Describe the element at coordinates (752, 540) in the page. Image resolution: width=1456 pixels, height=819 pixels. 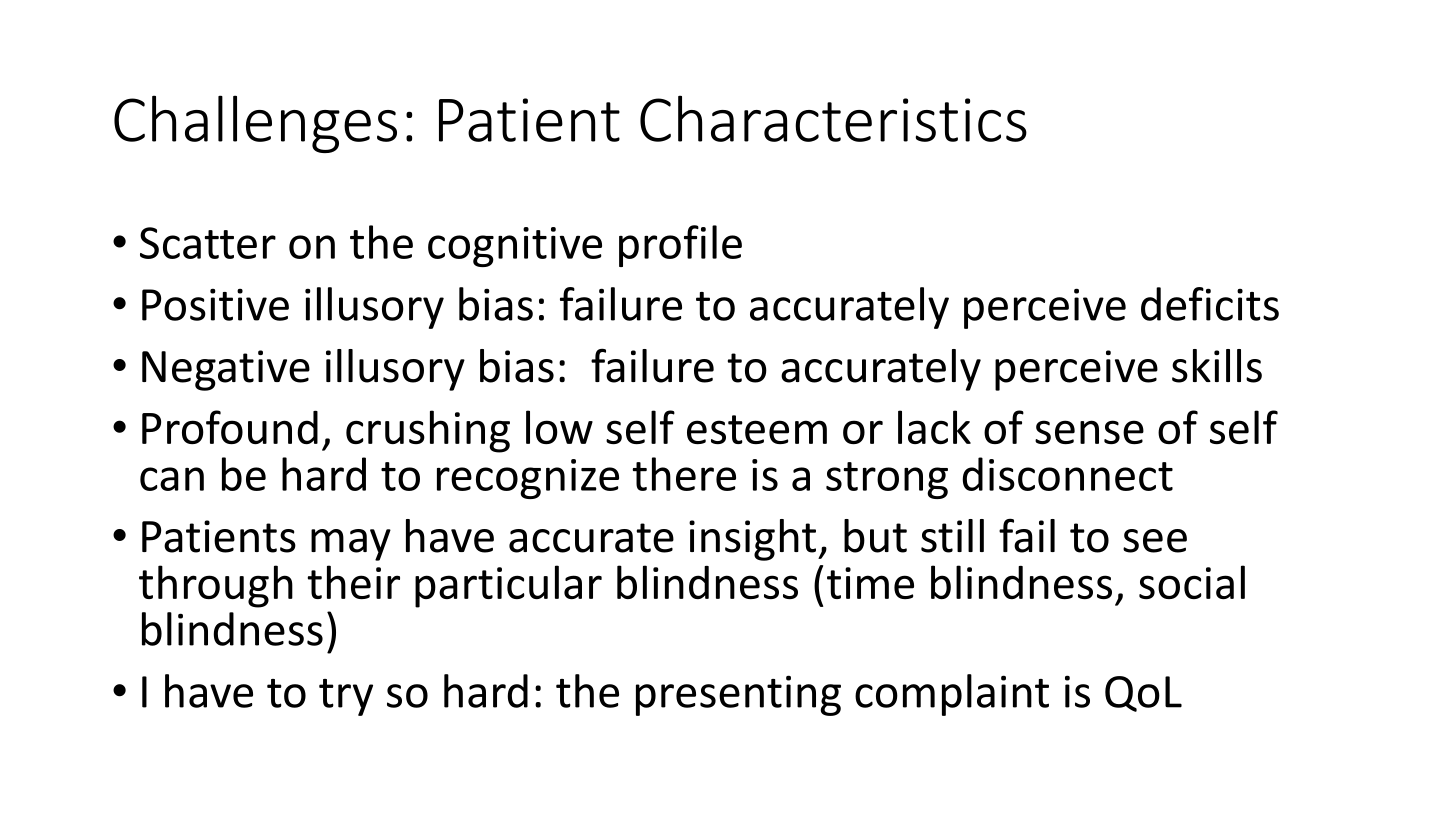
I see `insight` at that location.
